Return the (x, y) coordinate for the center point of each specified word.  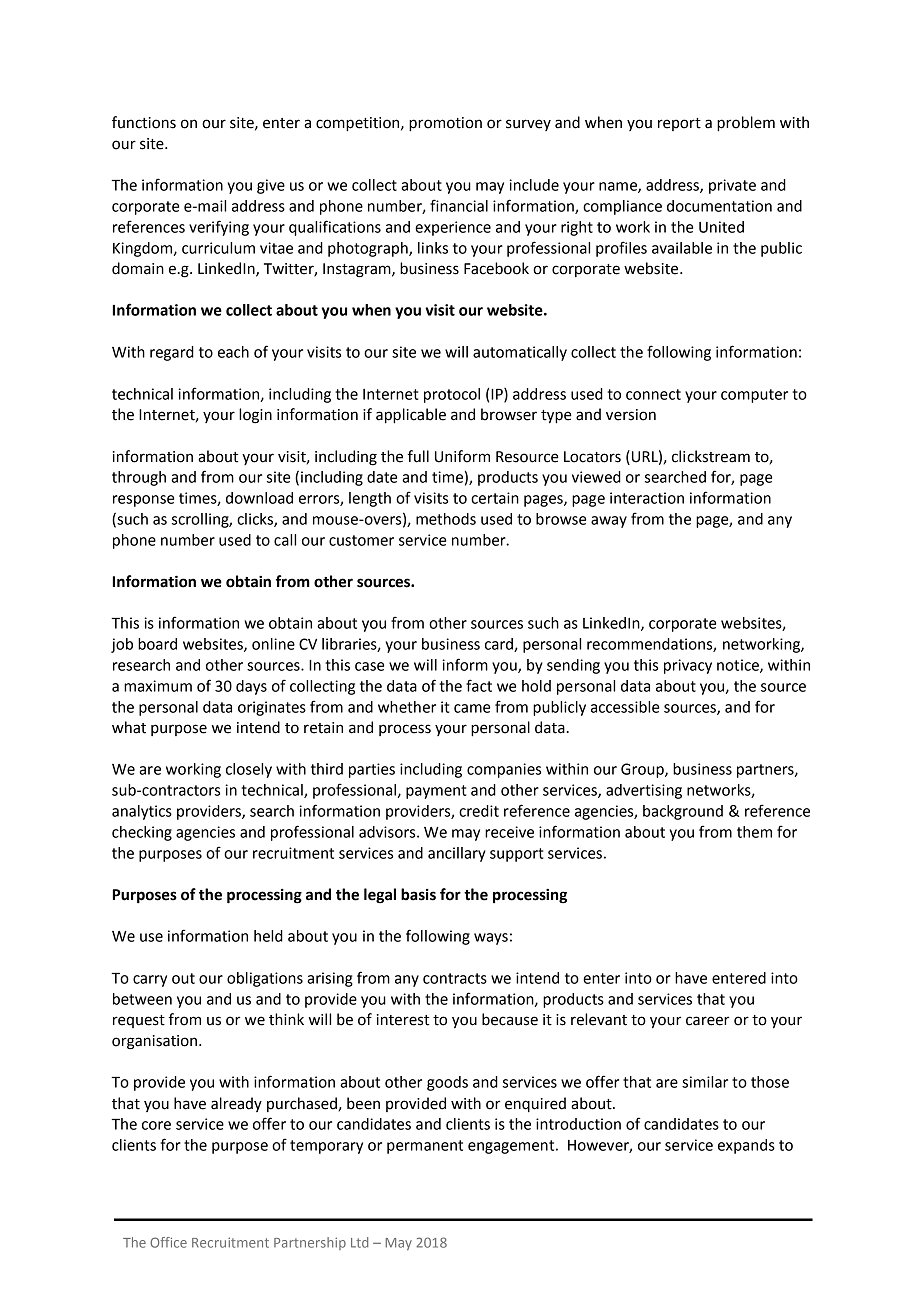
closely (249, 770)
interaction (647, 498)
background (683, 812)
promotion (445, 124)
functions (144, 122)
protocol (452, 395)
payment (436, 792)
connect (653, 394)
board (157, 644)
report (679, 124)
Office (168, 1242)
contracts (455, 978)
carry (150, 981)
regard (172, 353)
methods (446, 519)
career (707, 1021)
